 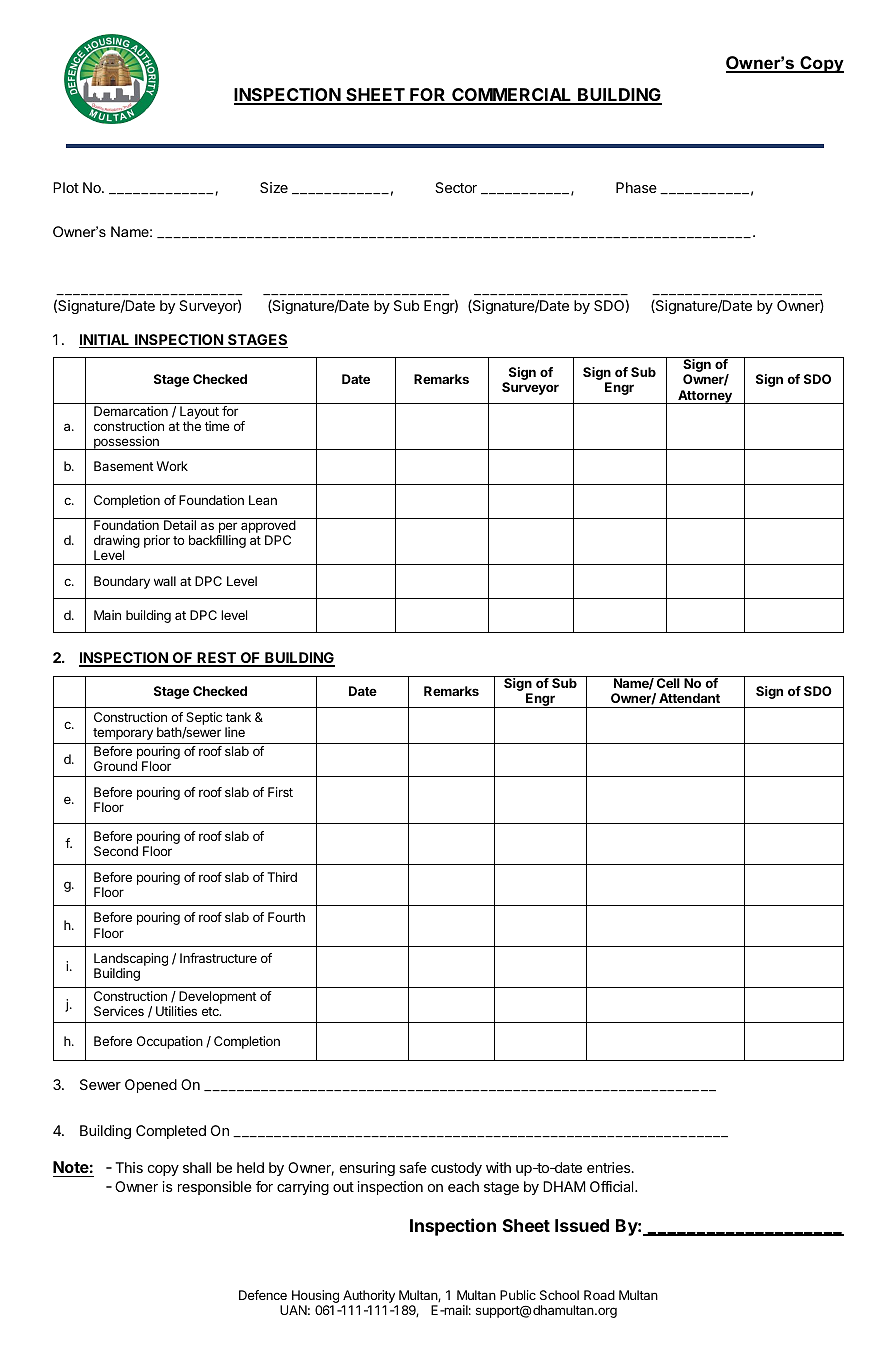 What do you see at coordinates (689, 698) in the screenshot?
I see `Attendant` at bounding box center [689, 698].
